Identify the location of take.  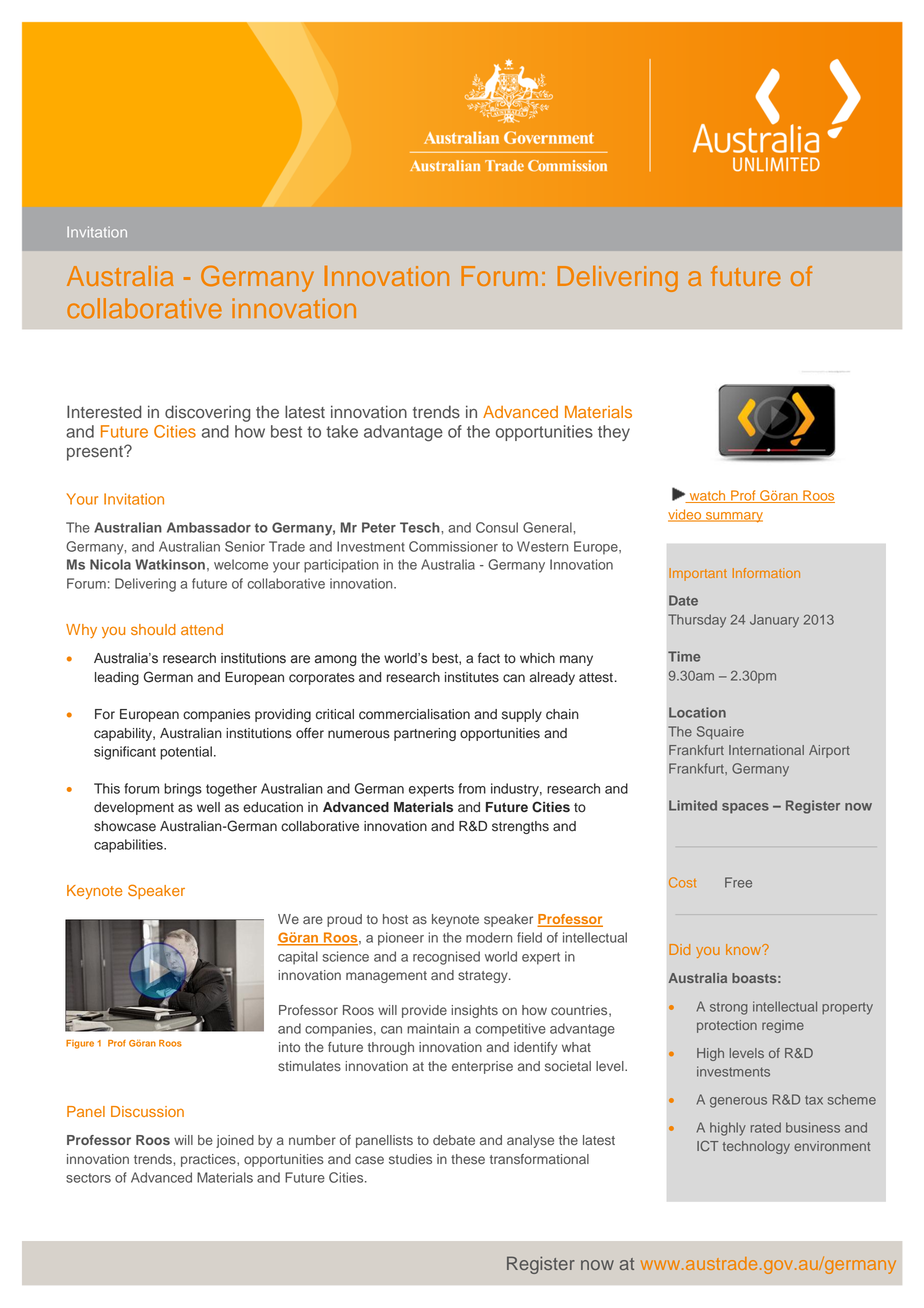
(342, 431).
